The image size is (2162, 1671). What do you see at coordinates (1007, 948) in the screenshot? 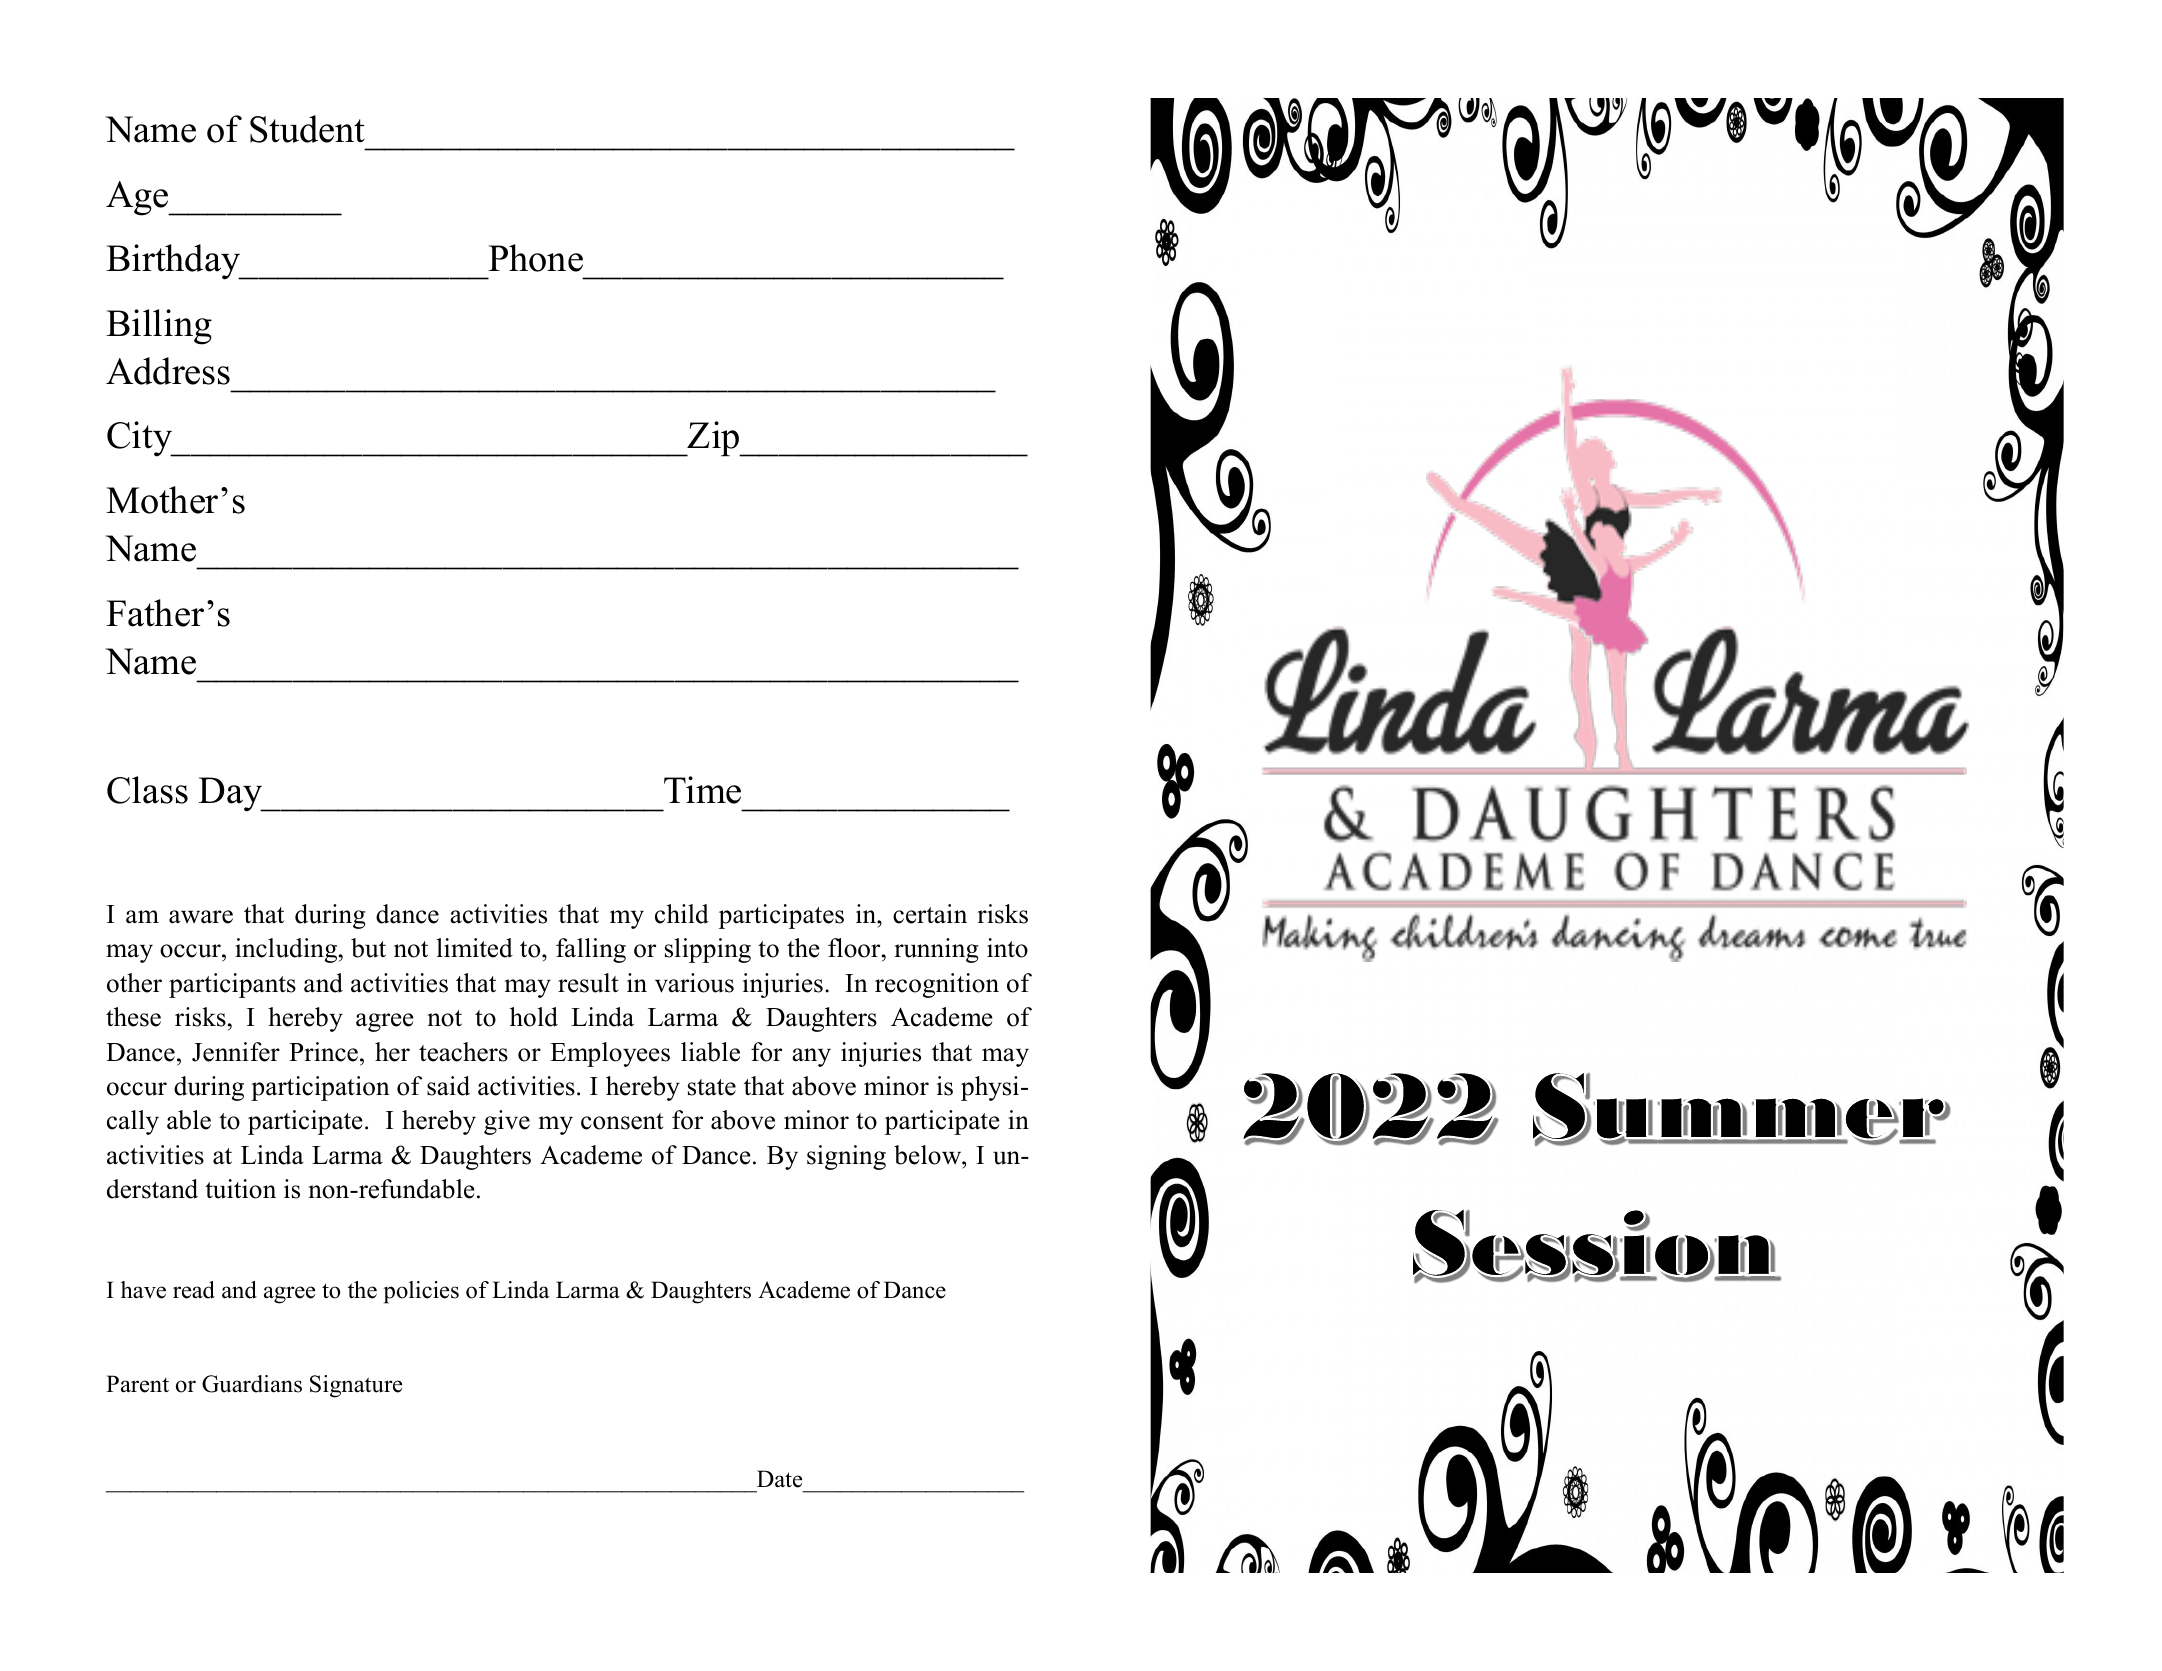
I see `into` at bounding box center [1007, 948].
